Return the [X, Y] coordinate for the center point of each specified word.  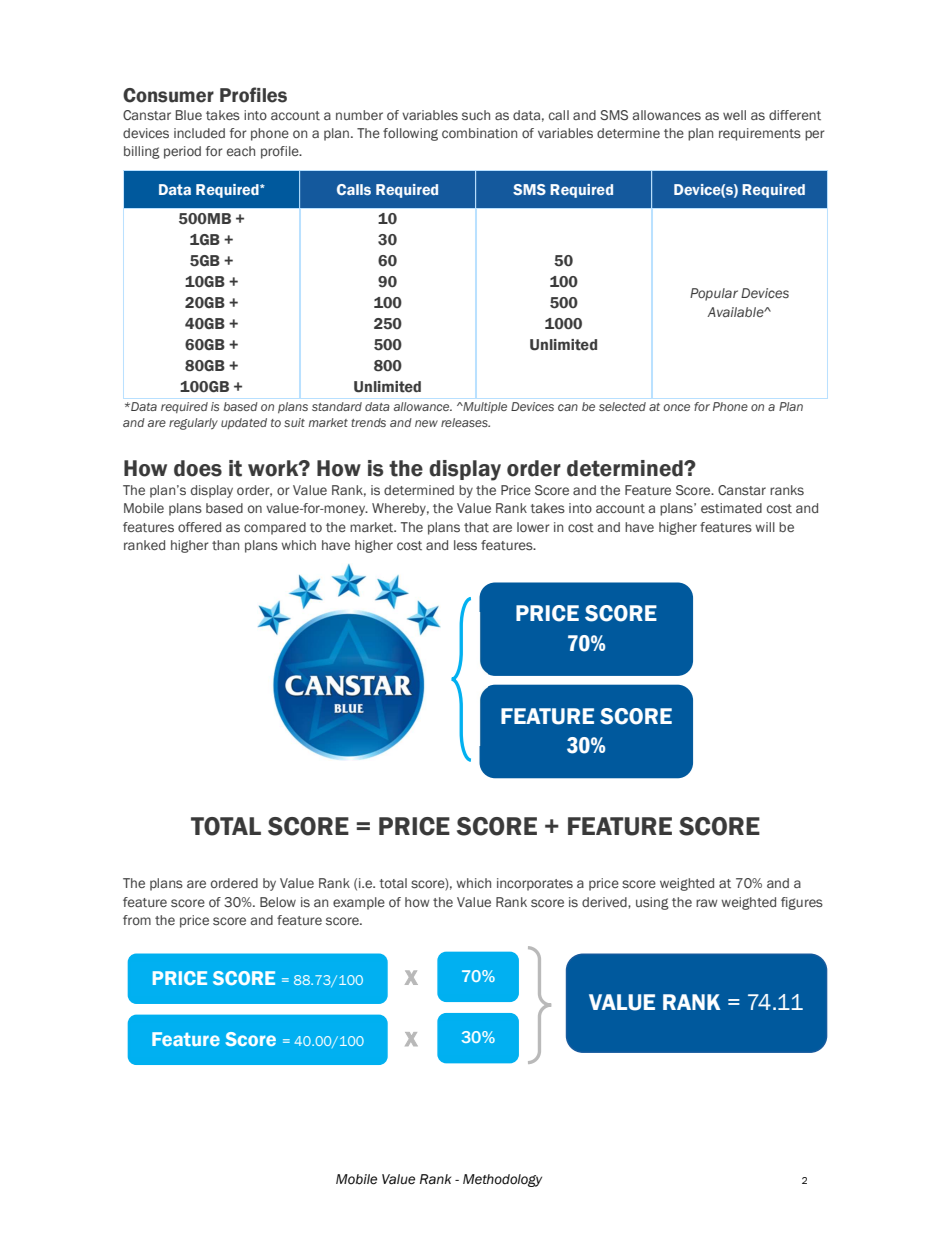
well [734, 115]
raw [707, 903]
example [359, 903]
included [199, 133]
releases [465, 422]
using [652, 903]
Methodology [502, 1180]
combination [479, 133]
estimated [731, 508]
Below [278, 902]
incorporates [535, 884]
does [198, 468]
